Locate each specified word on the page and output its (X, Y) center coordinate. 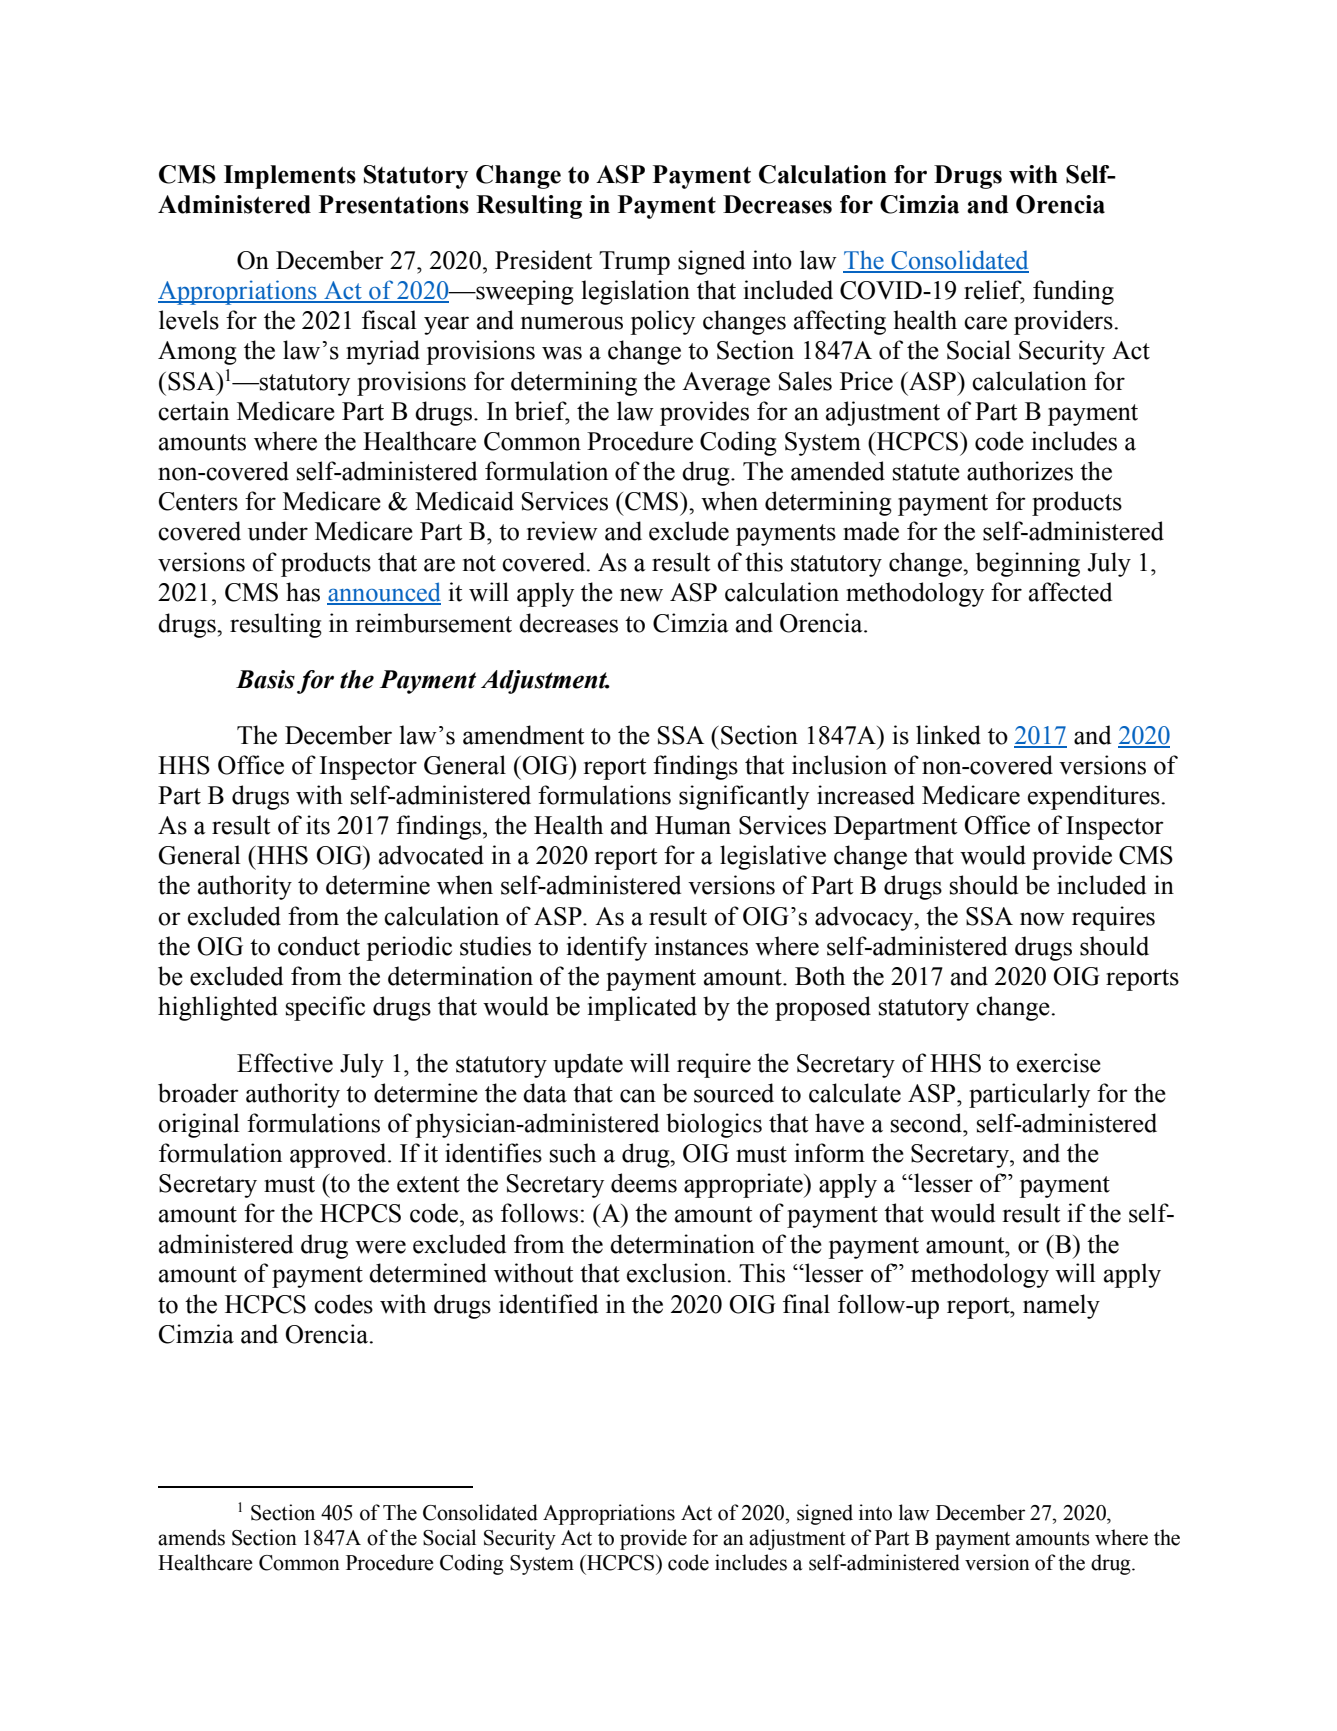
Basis (265, 679)
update (588, 1065)
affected (1070, 592)
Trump (634, 263)
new (641, 595)
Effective (285, 1063)
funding (1073, 292)
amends (191, 1537)
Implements (290, 177)
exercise (1059, 1063)
